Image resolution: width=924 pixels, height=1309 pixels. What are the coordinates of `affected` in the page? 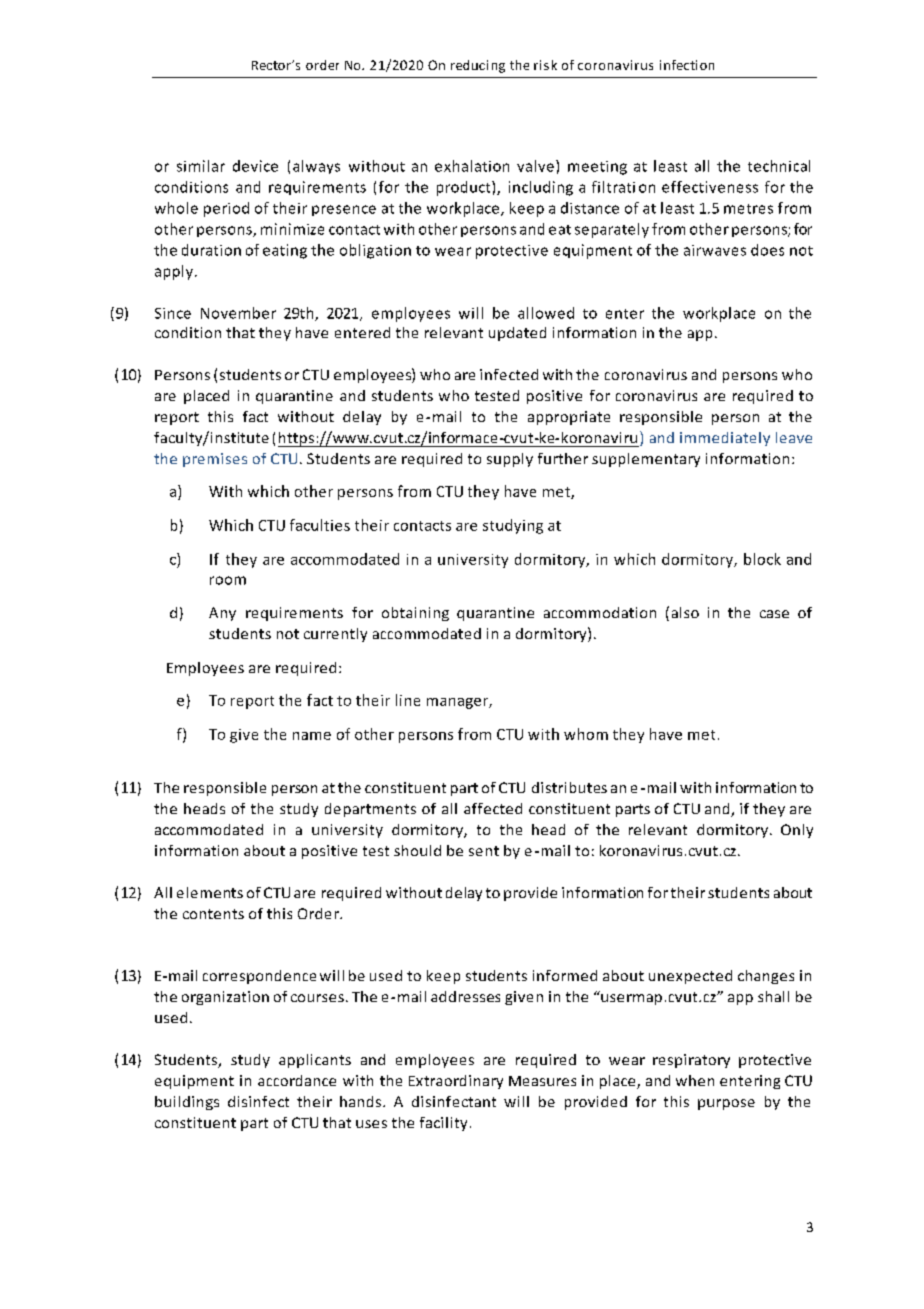 It's located at (493, 808).
